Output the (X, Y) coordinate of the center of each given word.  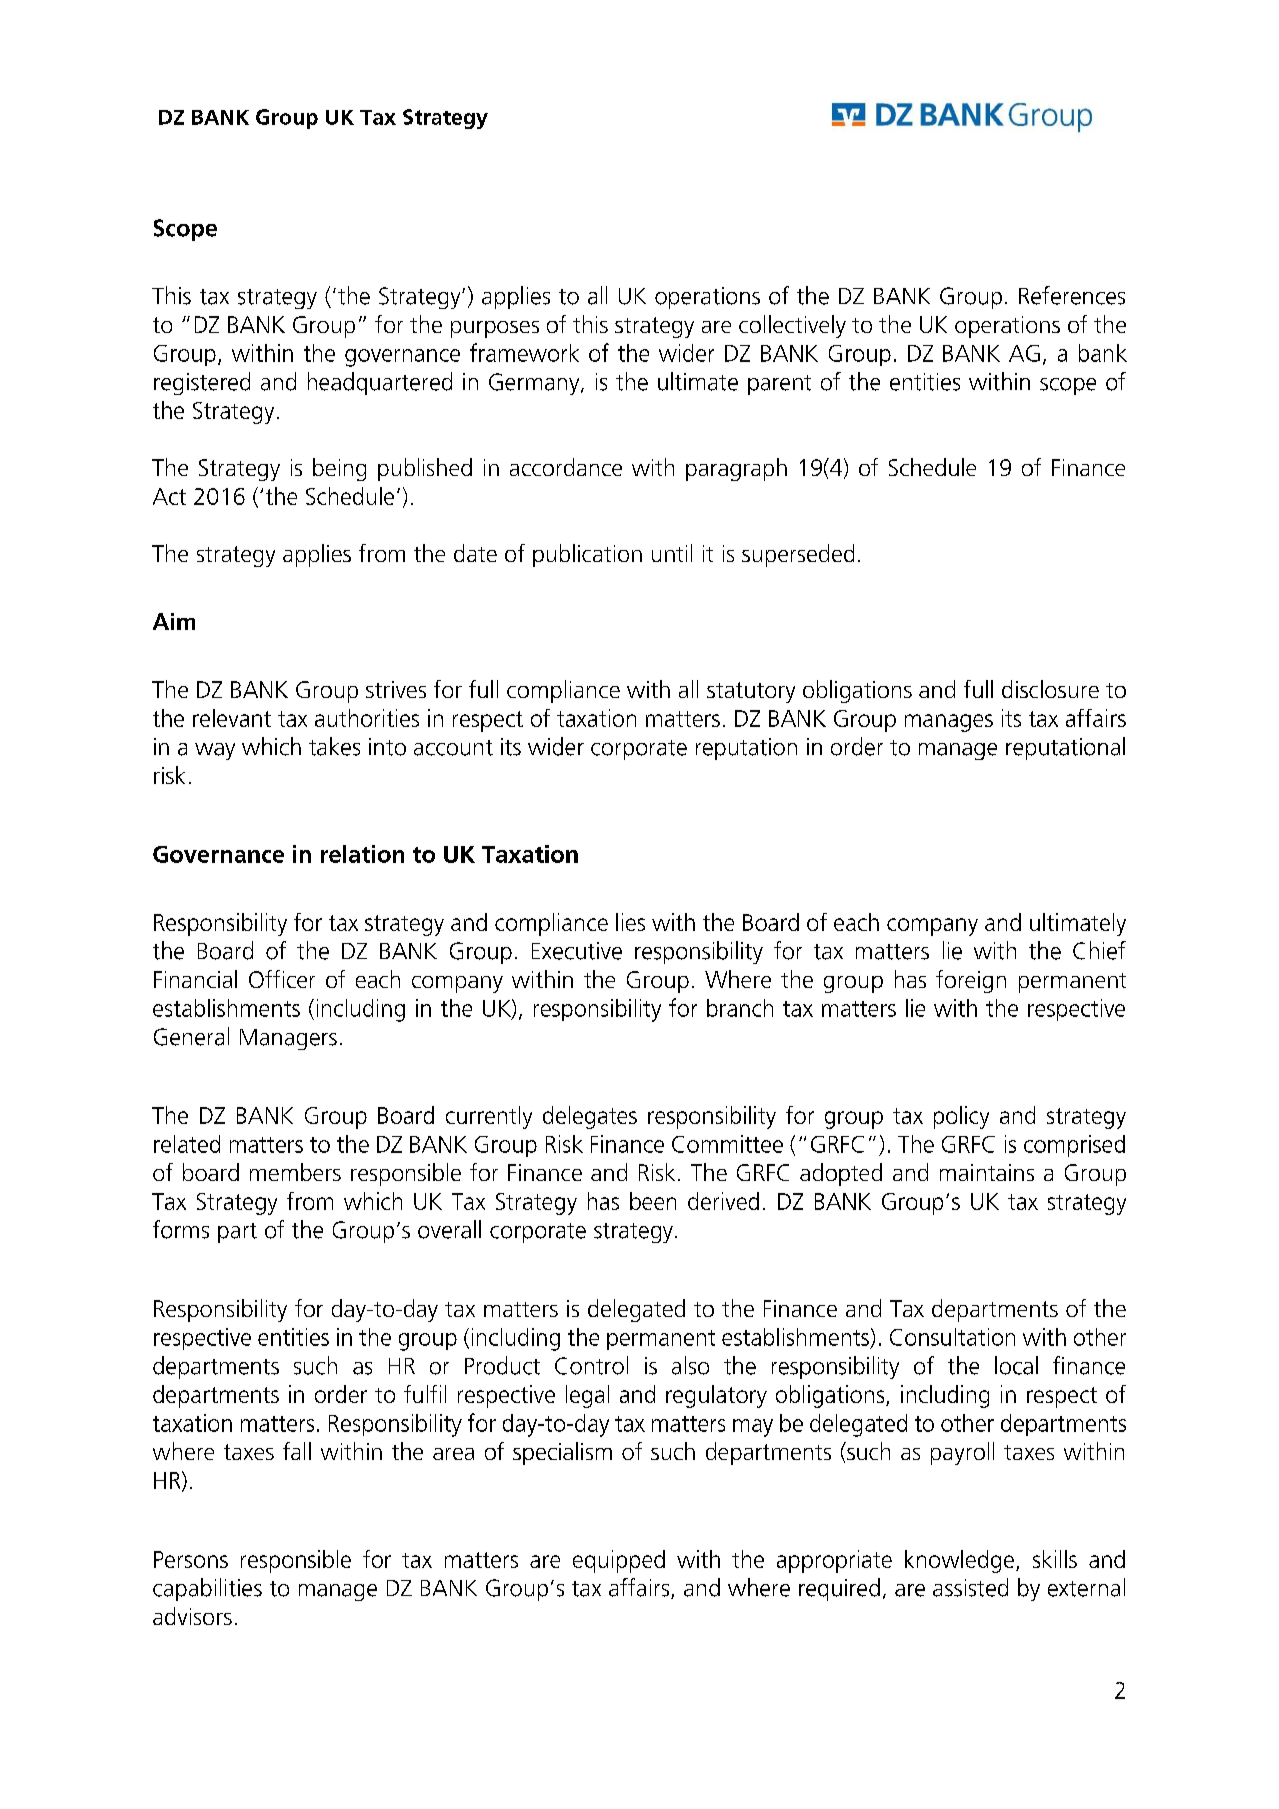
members (295, 1172)
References (1072, 295)
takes (334, 746)
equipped (619, 1561)
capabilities (207, 1589)
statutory (751, 692)
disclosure (1050, 689)
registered (202, 383)
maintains (987, 1172)
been (653, 1201)
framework (524, 352)
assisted (970, 1587)
